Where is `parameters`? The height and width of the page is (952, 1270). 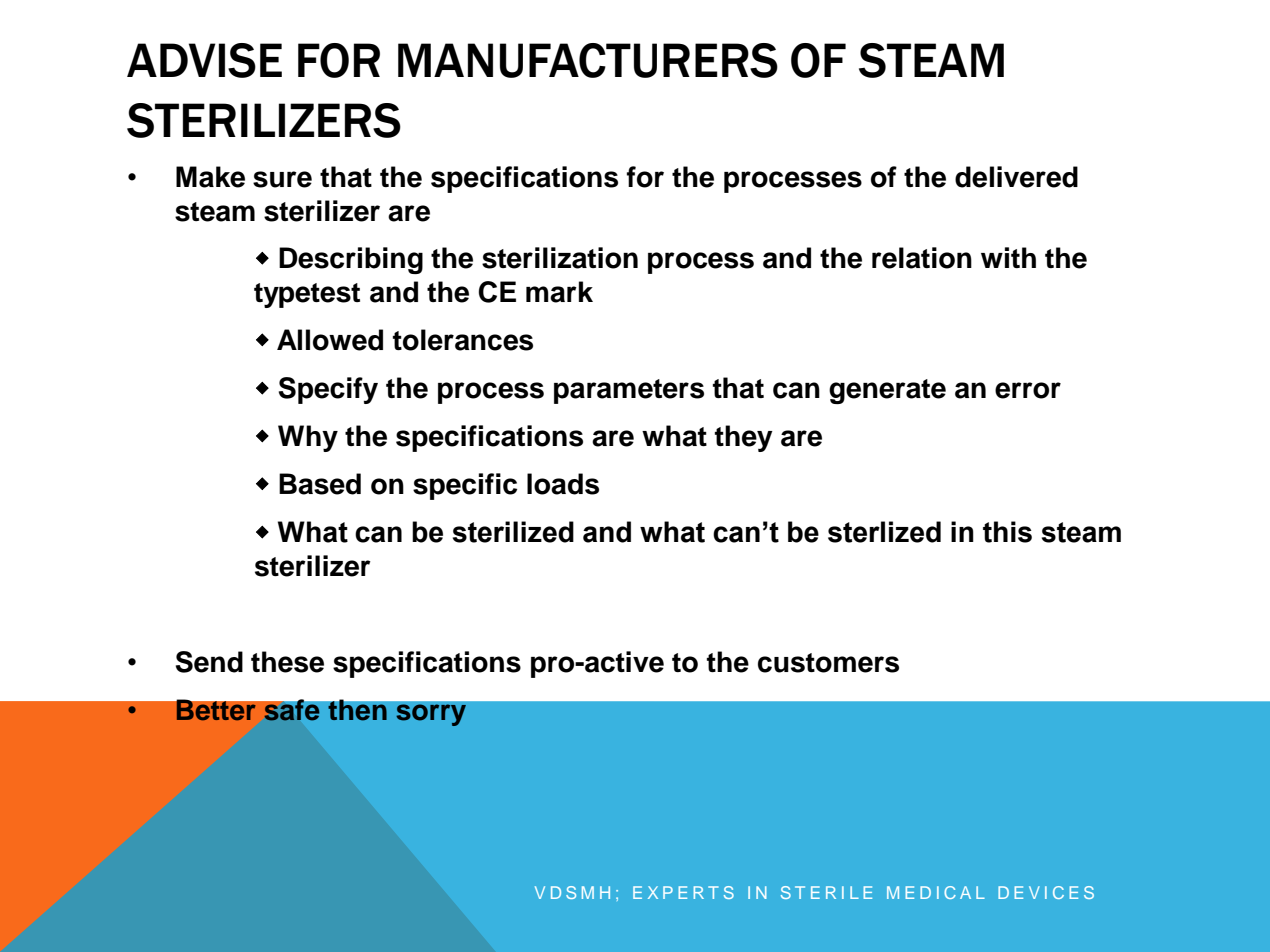 parameters is located at coordinates (629, 391).
